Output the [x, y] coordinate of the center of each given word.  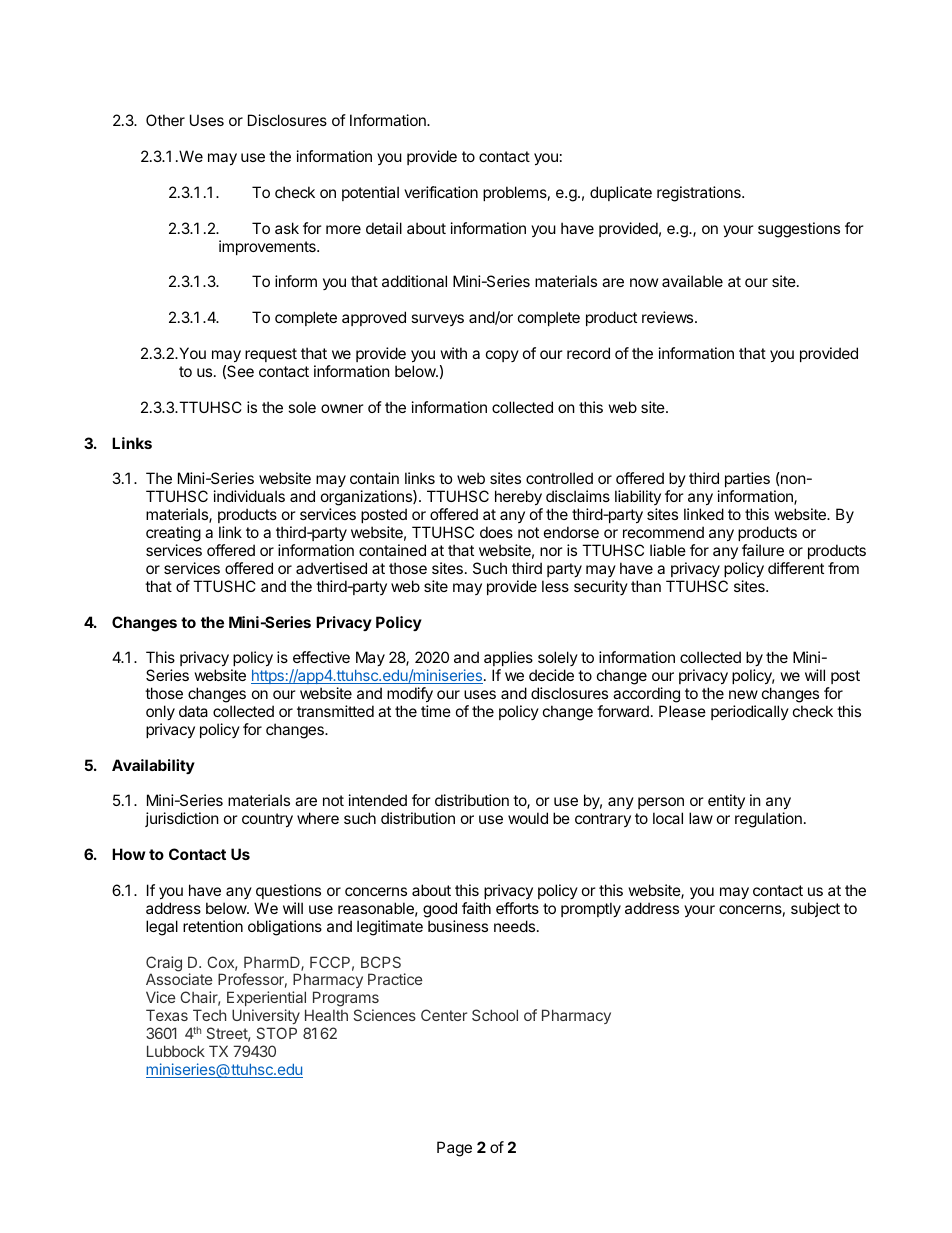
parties [747, 479]
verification [441, 192]
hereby [518, 497]
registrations [700, 194]
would [528, 818]
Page [454, 1149]
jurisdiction [182, 819]
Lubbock [176, 1051]
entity [726, 801]
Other [165, 120]
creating [173, 534]
